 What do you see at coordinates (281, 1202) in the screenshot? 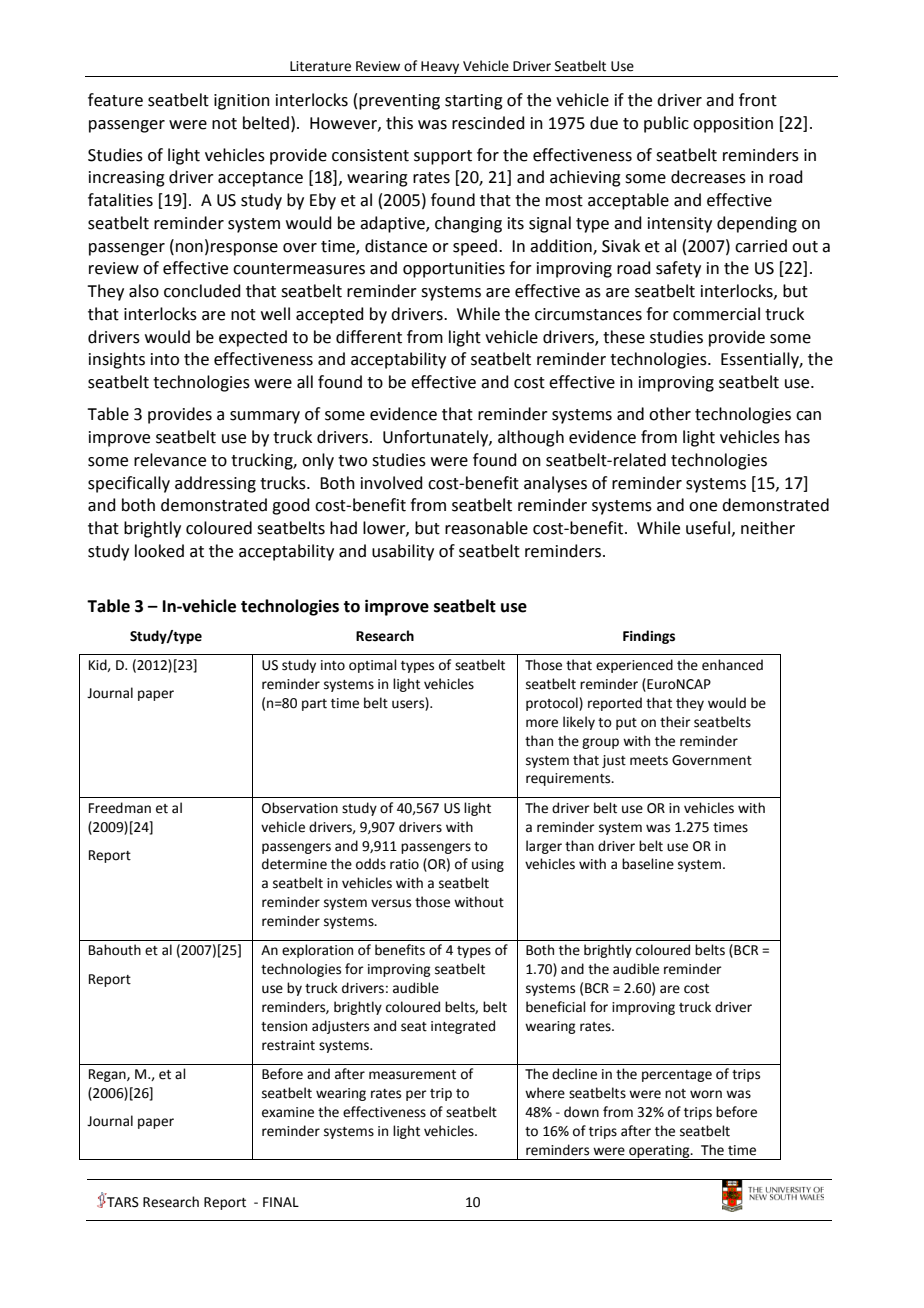
I see `FINAL` at bounding box center [281, 1202].
